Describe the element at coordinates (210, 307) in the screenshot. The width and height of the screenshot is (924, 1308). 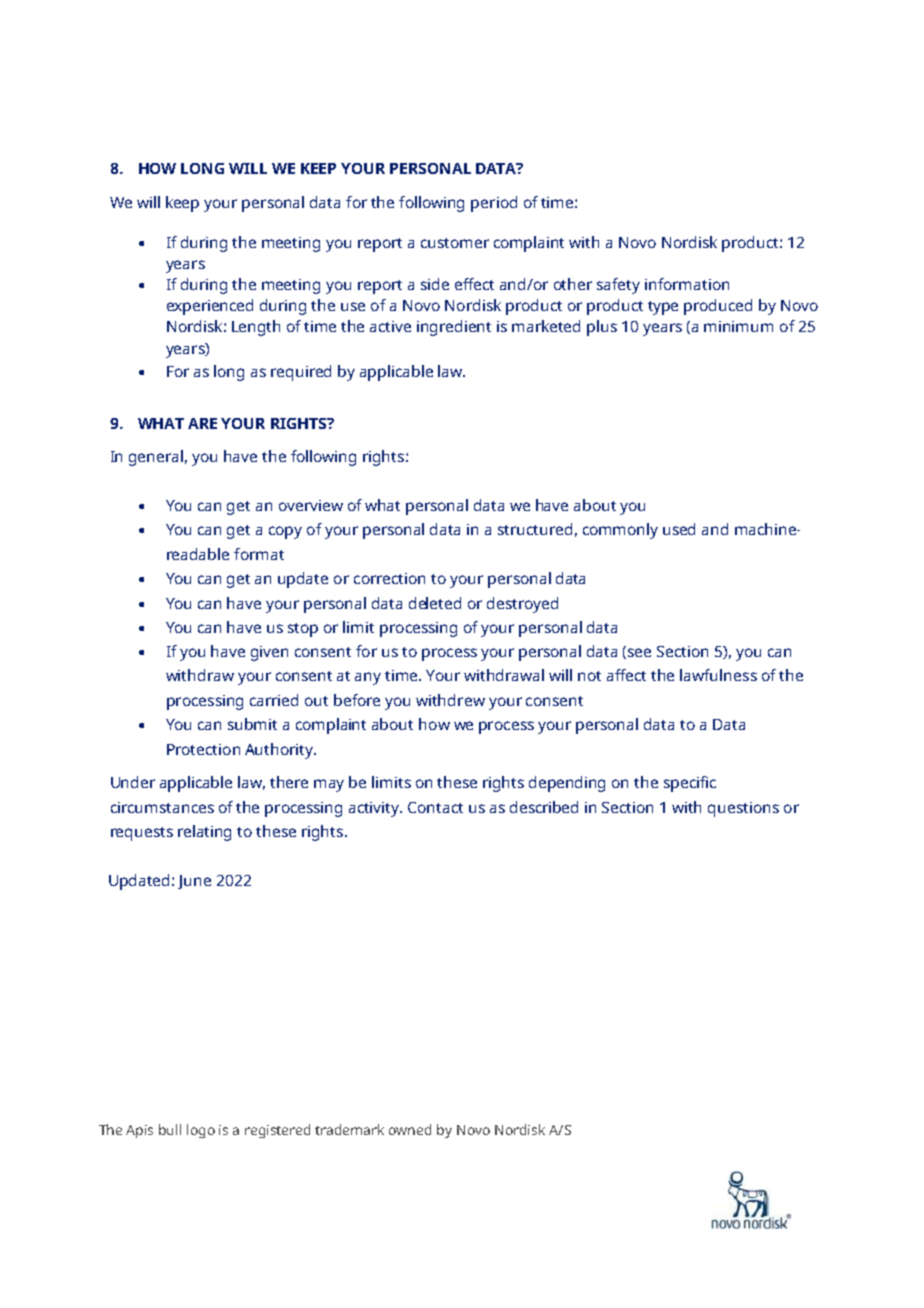
I see `experienced` at that location.
